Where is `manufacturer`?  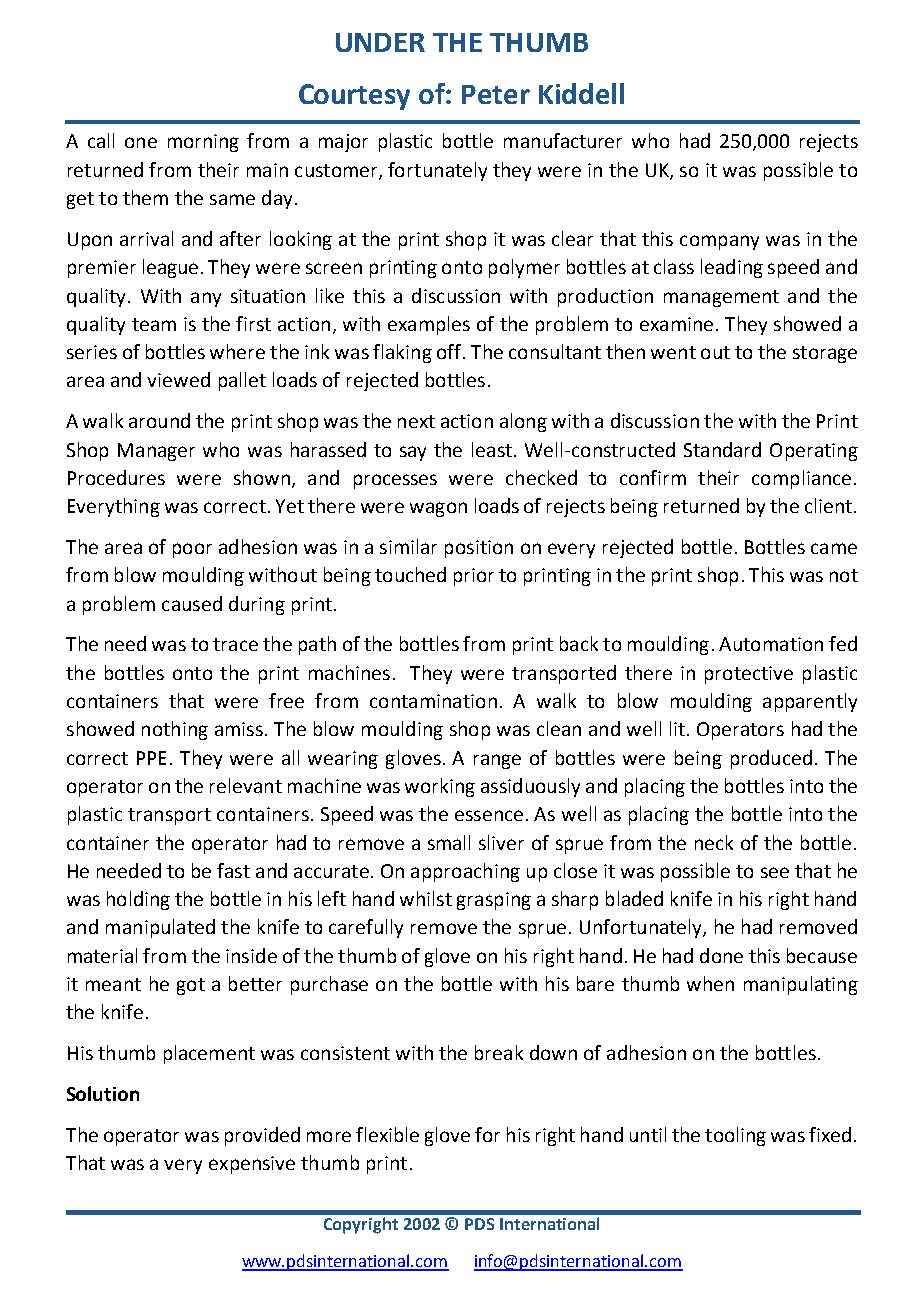 manufacturer is located at coordinates (563, 140).
